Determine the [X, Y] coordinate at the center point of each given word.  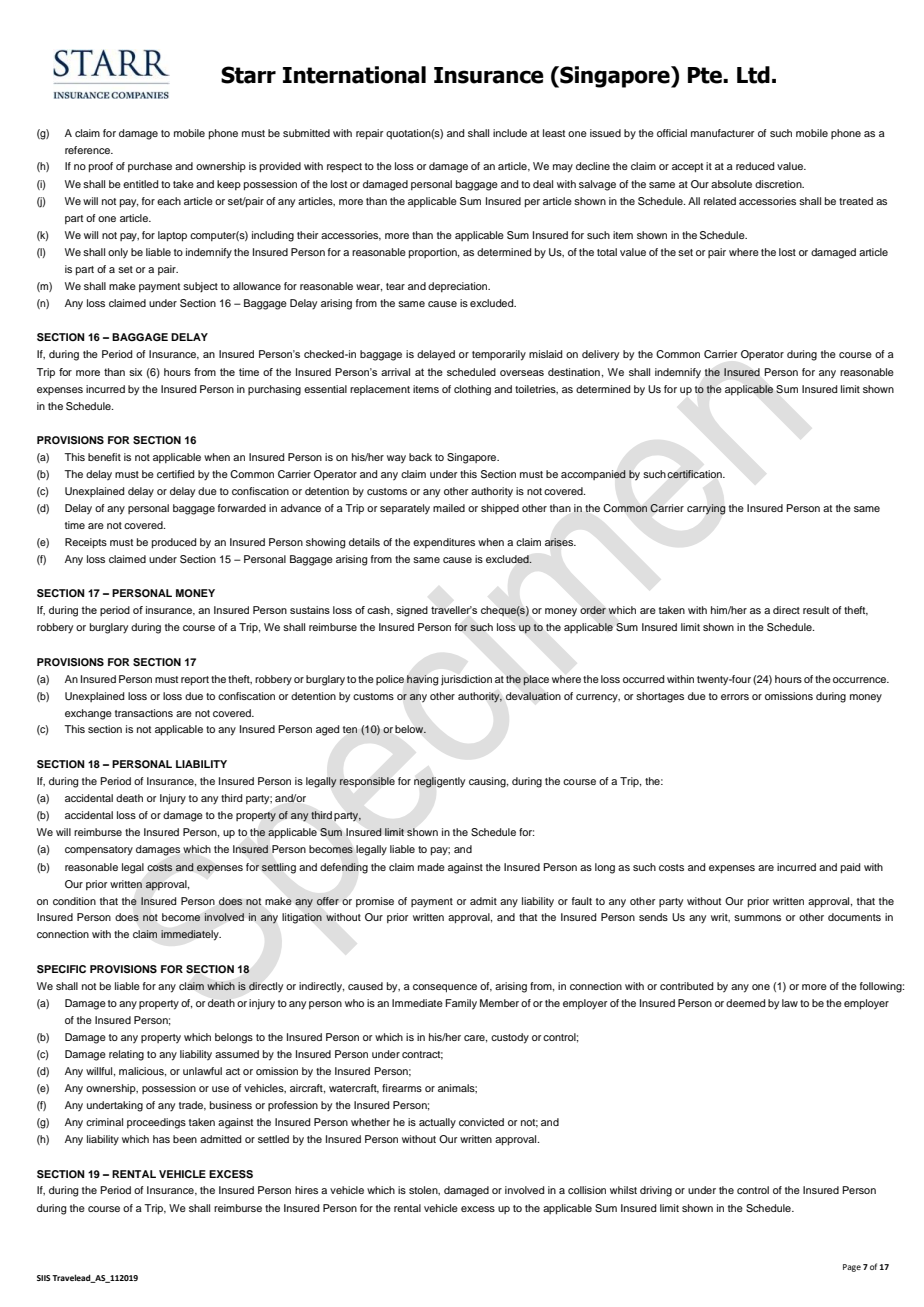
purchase [150, 167]
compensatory [99, 851]
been [185, 1139]
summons [757, 918]
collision [587, 1190]
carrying [706, 509]
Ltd [753, 75]
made [431, 867]
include [510, 133]
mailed [449, 508]
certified [175, 474]
